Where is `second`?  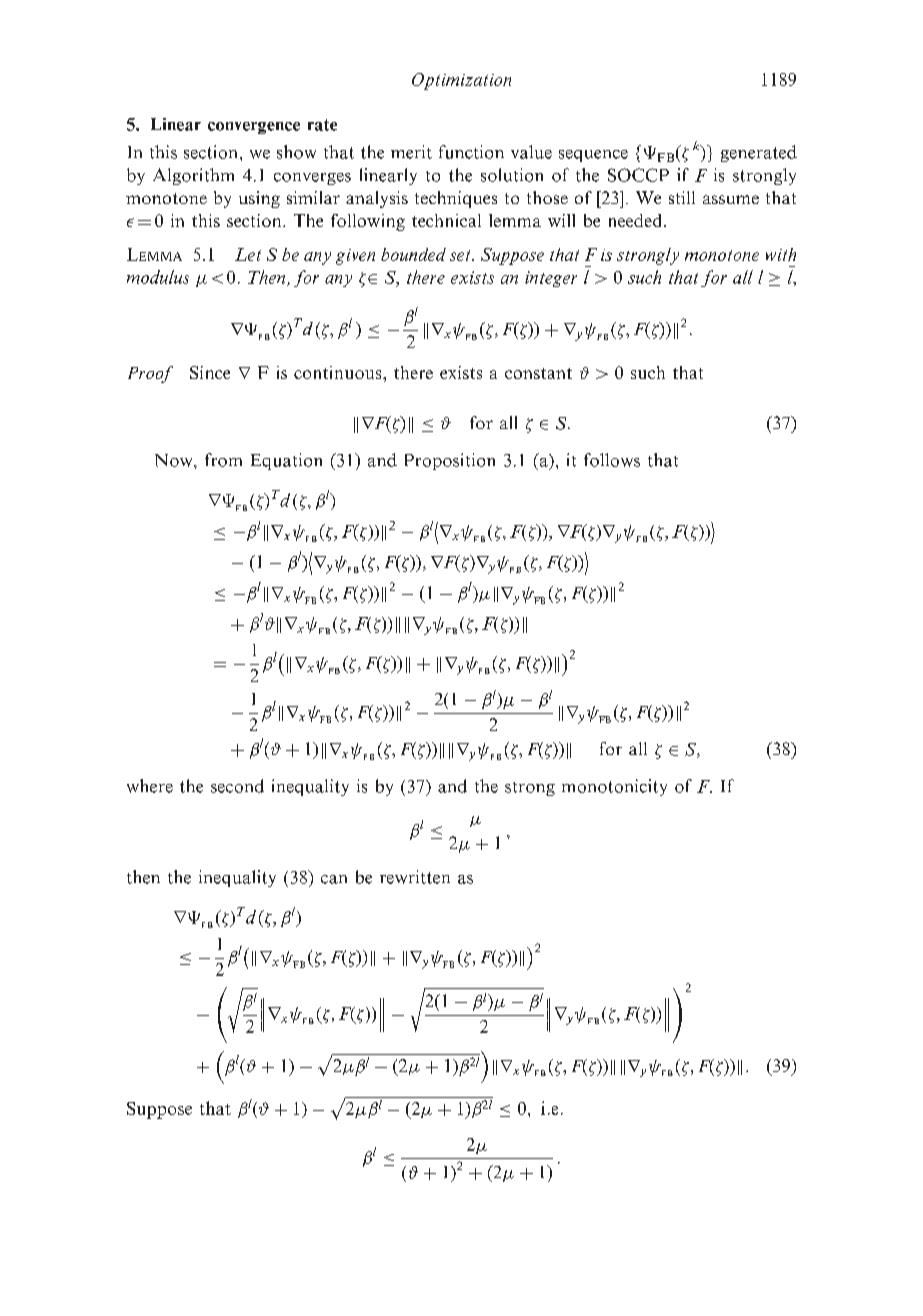
second is located at coordinates (237, 786).
